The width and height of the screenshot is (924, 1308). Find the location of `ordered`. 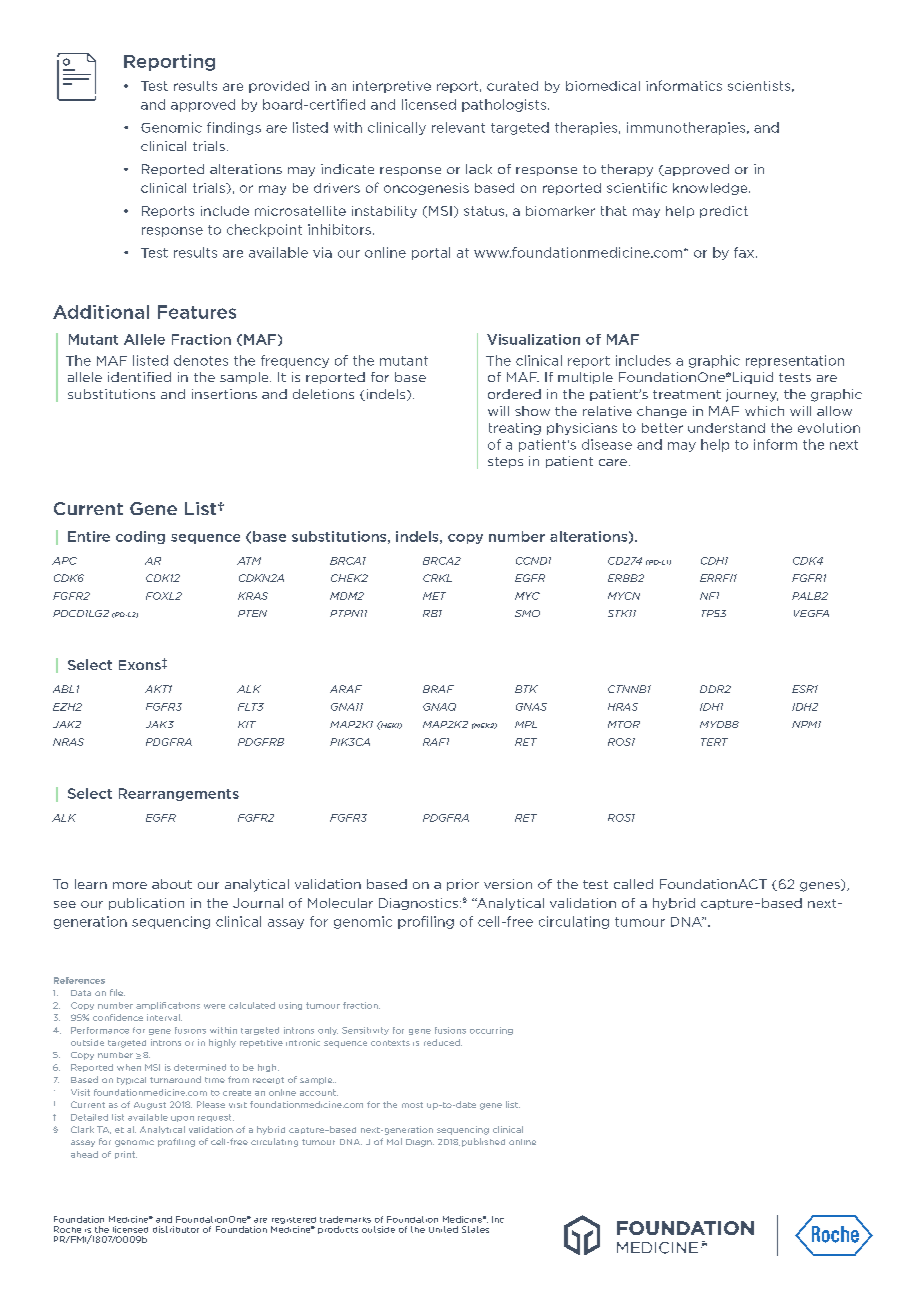

ordered is located at coordinates (514, 394).
